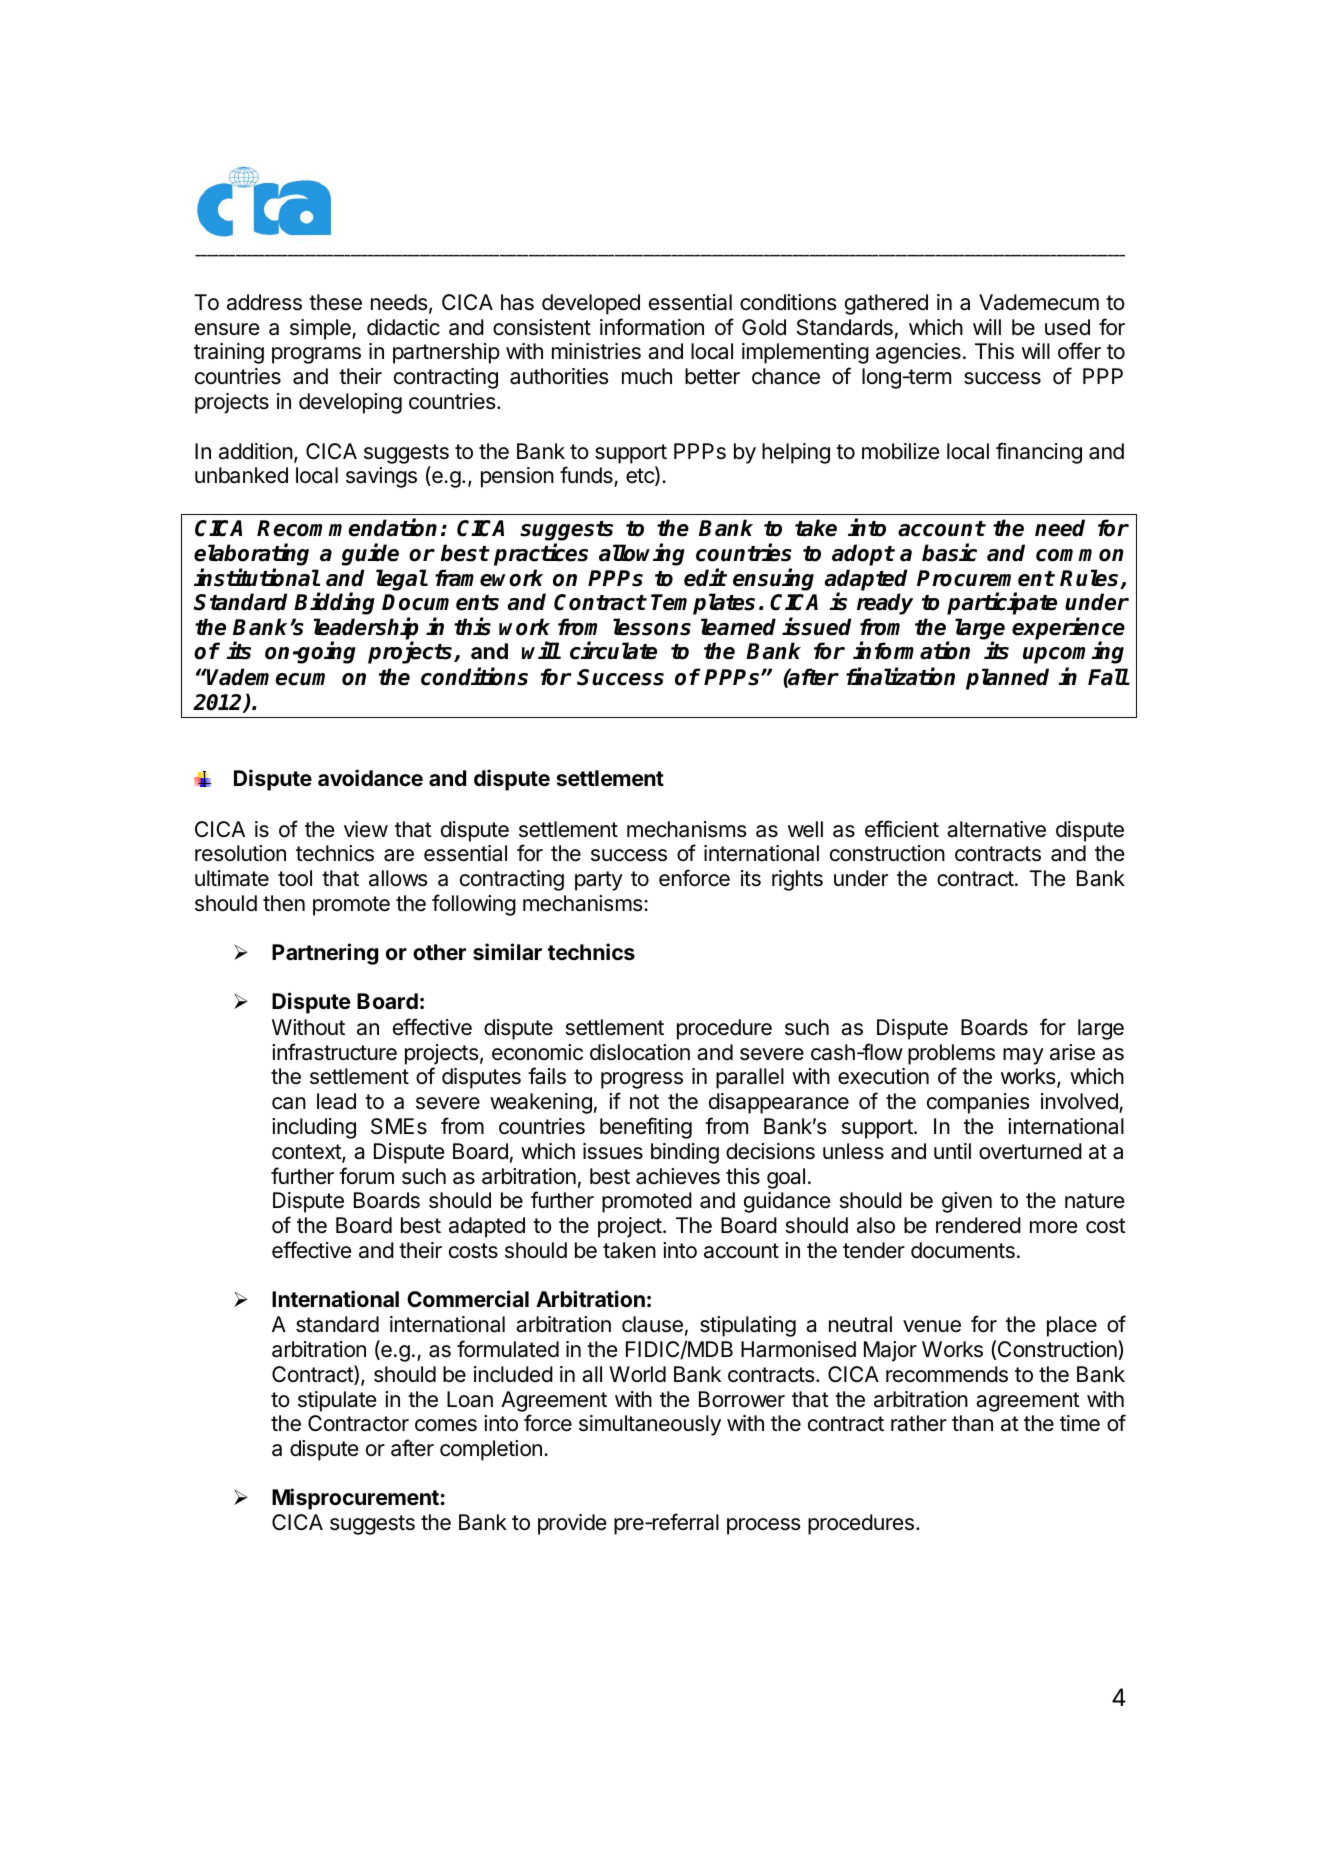  What do you see at coordinates (972, 1423) in the screenshot?
I see `than` at bounding box center [972, 1423].
